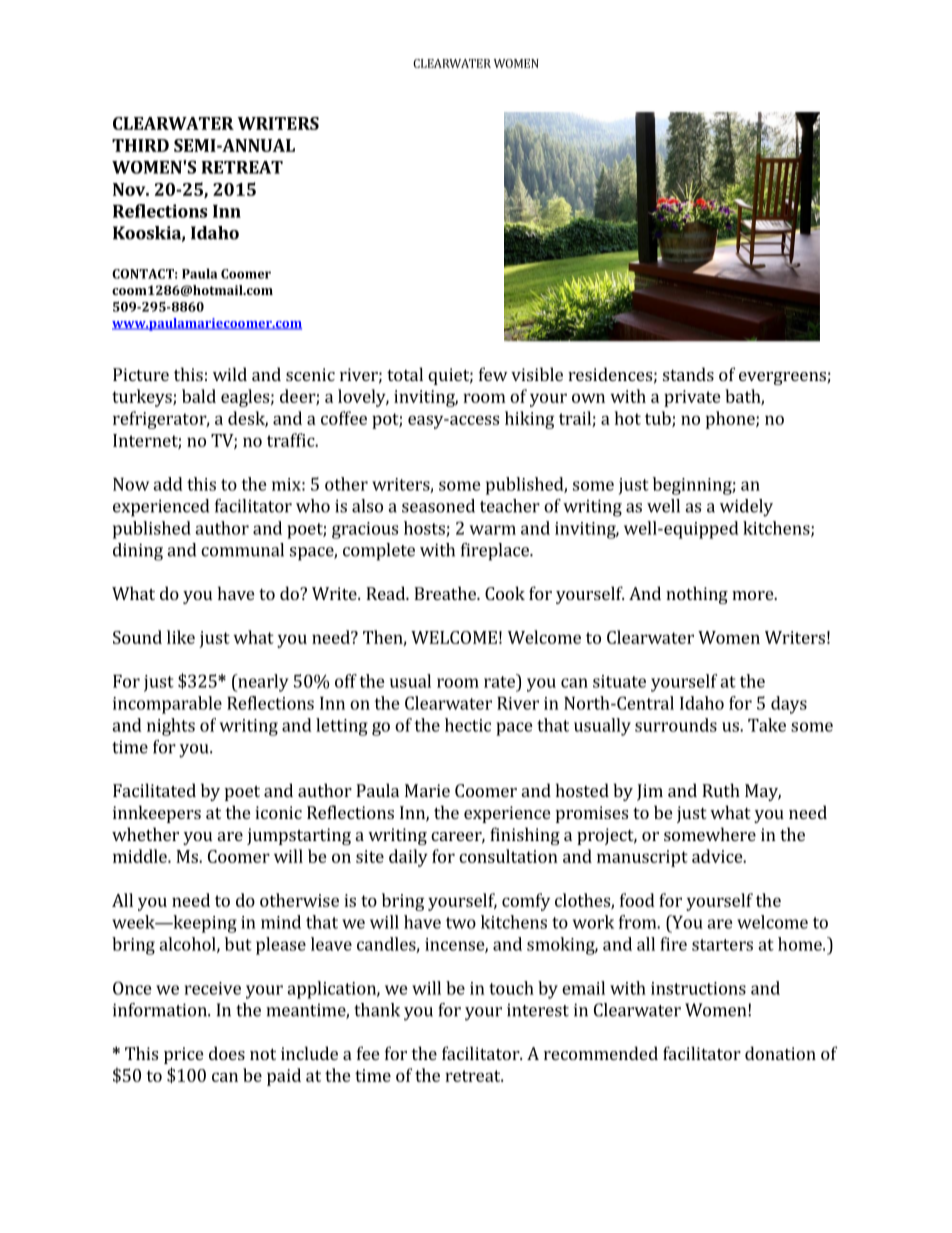  I want to click on nights, so click(171, 727).
